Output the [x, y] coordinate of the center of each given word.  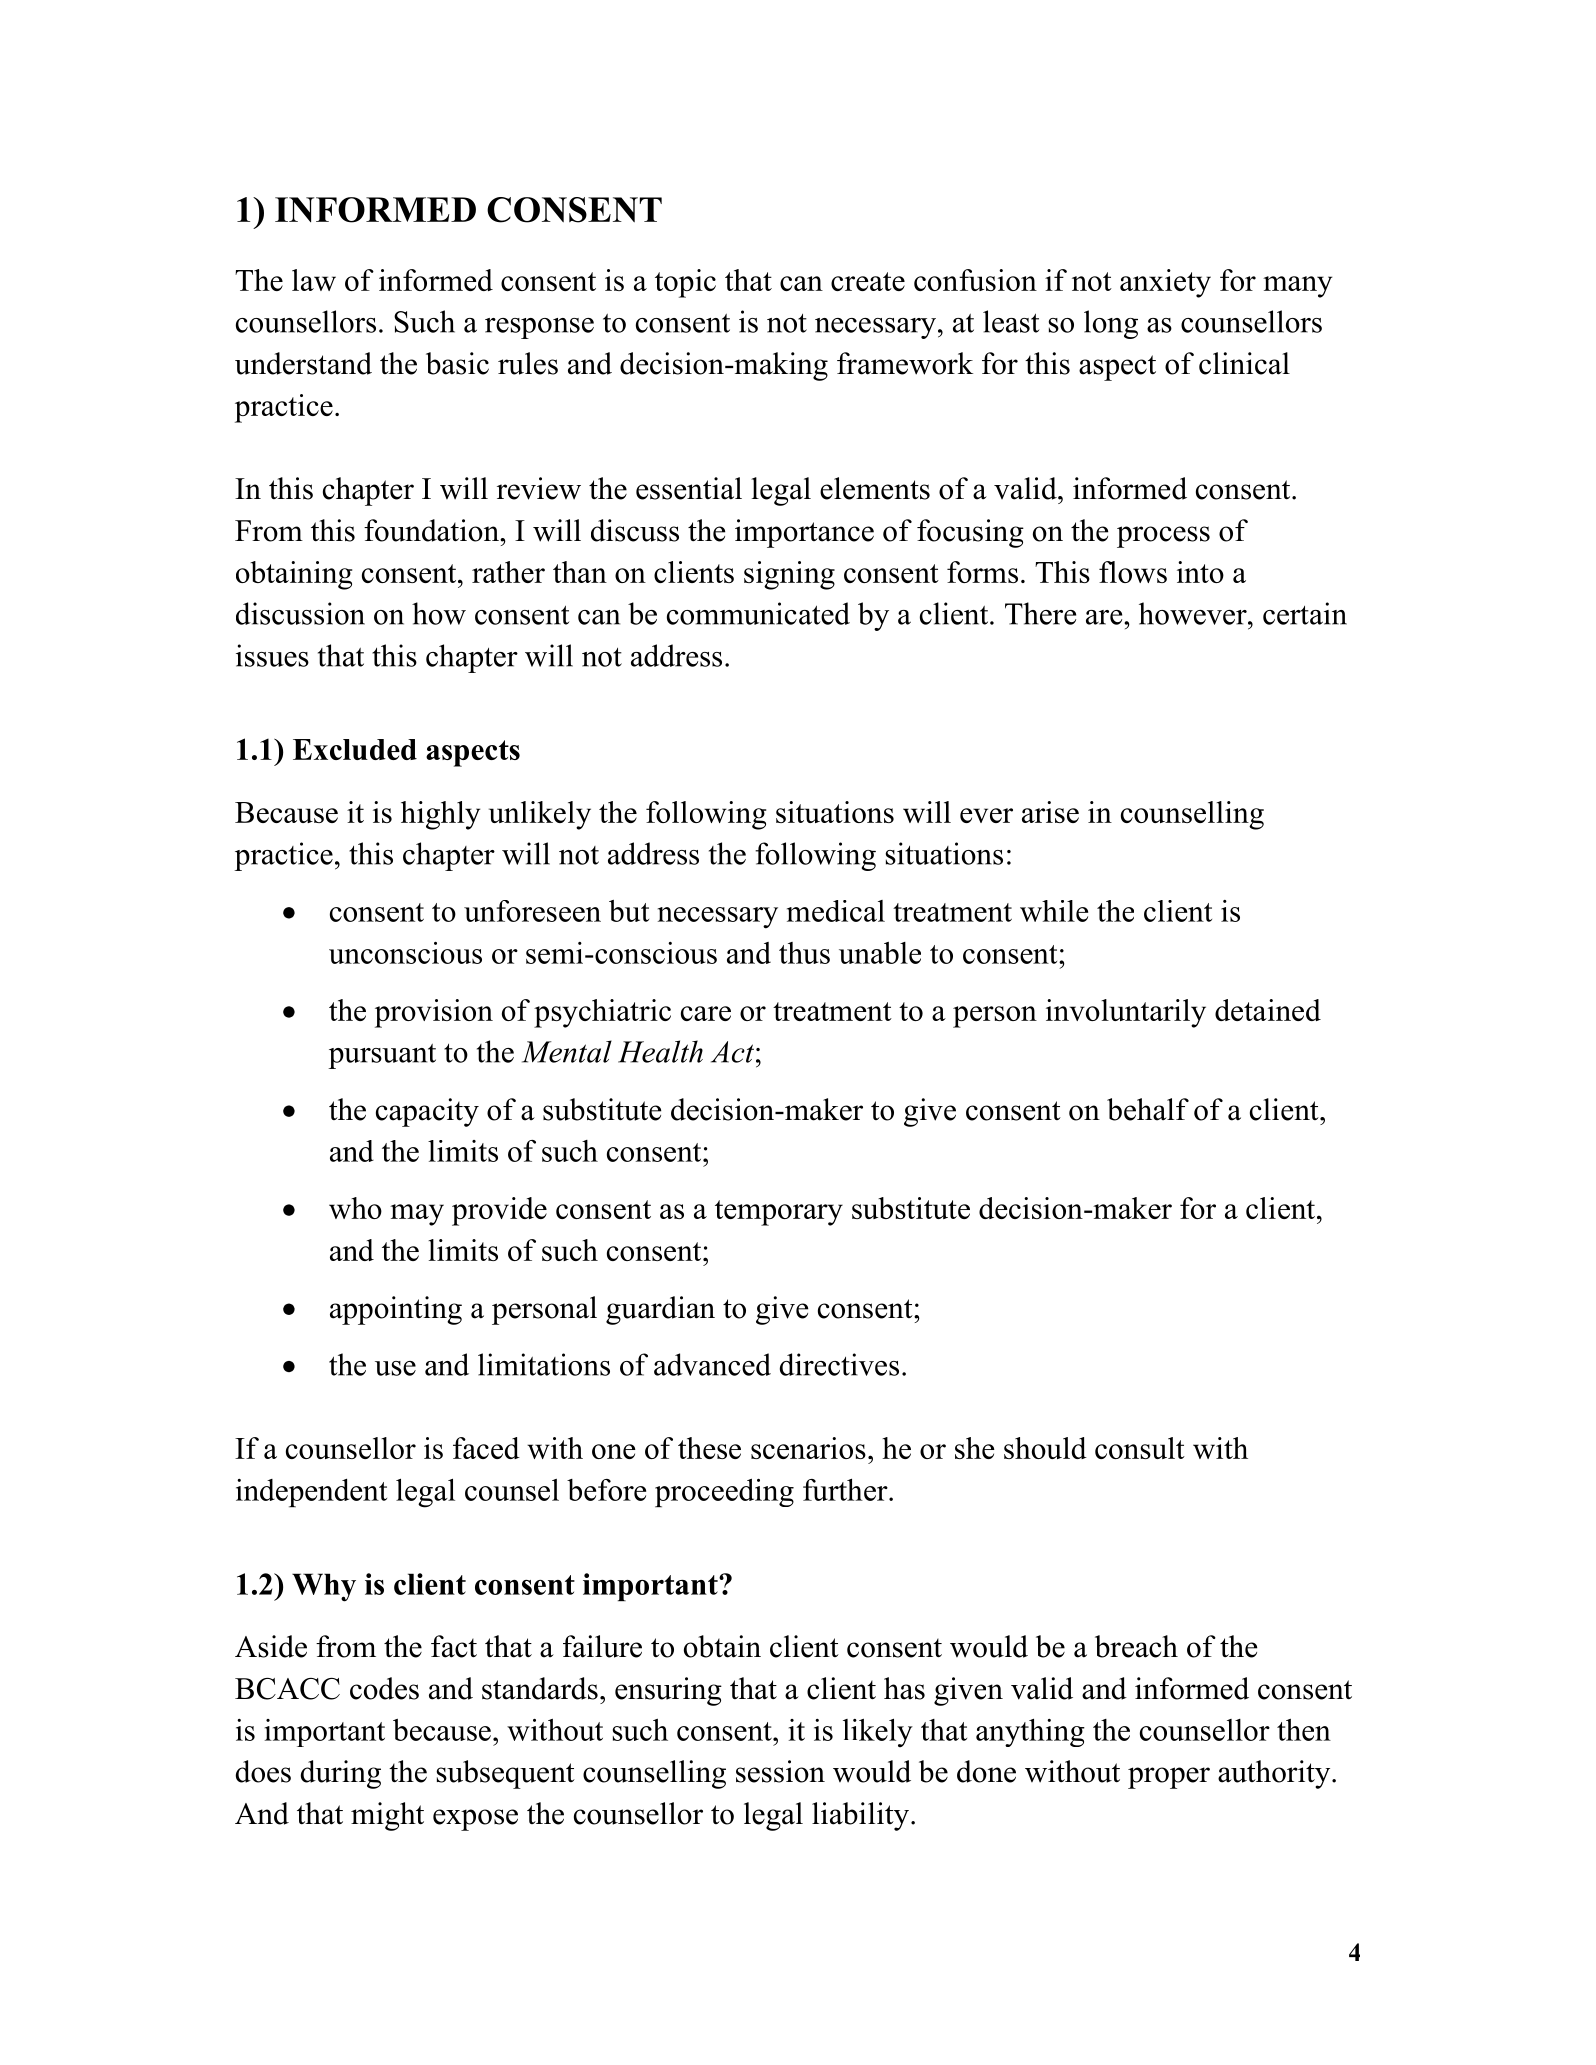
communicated [758, 613]
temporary [779, 1213]
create [868, 281]
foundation [432, 530]
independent [311, 1493]
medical [836, 911]
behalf [1148, 1109]
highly [440, 815]
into [1200, 572]
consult [1140, 1448]
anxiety [1165, 283]
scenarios [808, 1448]
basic [457, 363]
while [1054, 911]
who [355, 1208]
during [341, 1774]
